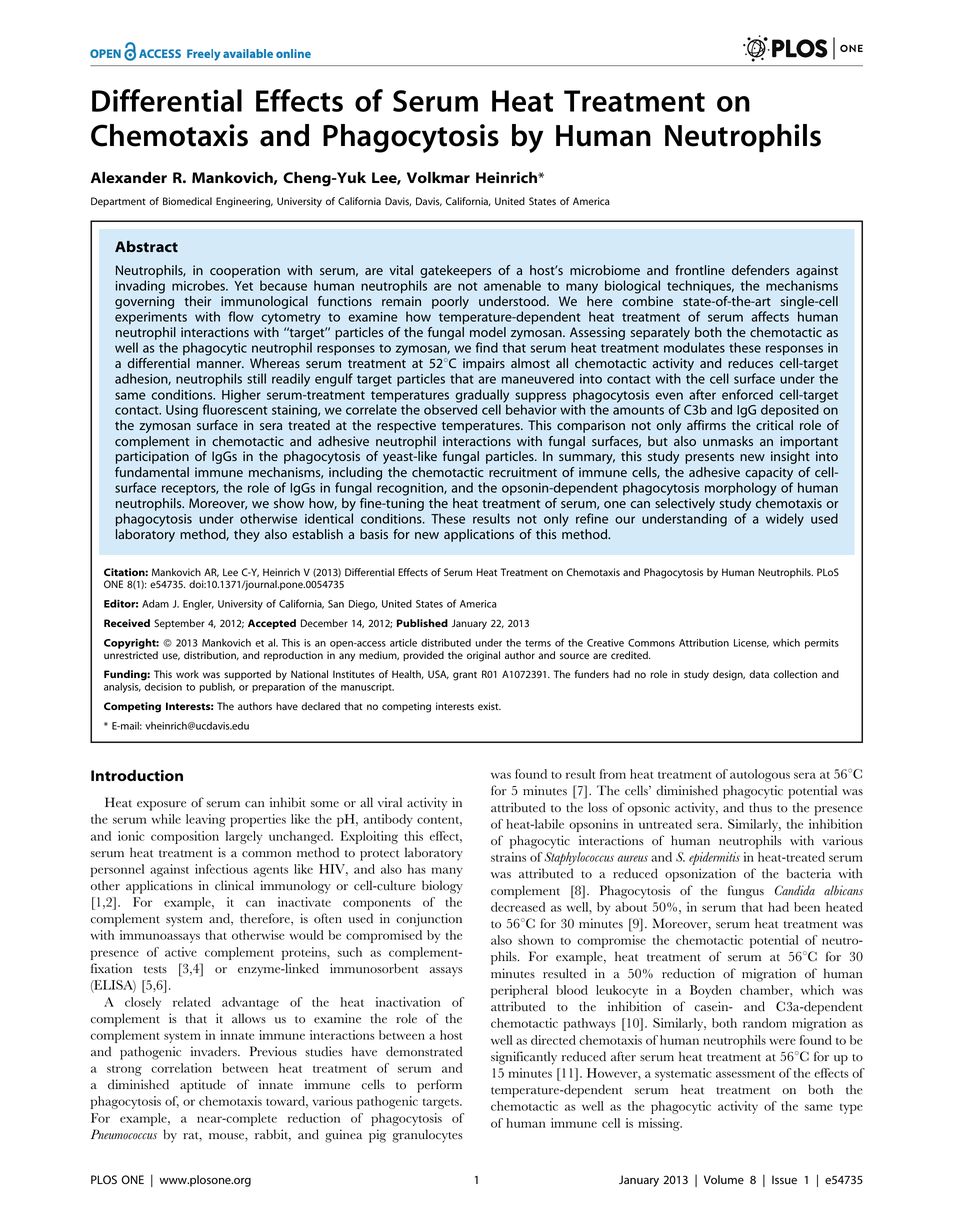 This page has width=953, height=1232. I want to click on defenders, so click(760, 270).
